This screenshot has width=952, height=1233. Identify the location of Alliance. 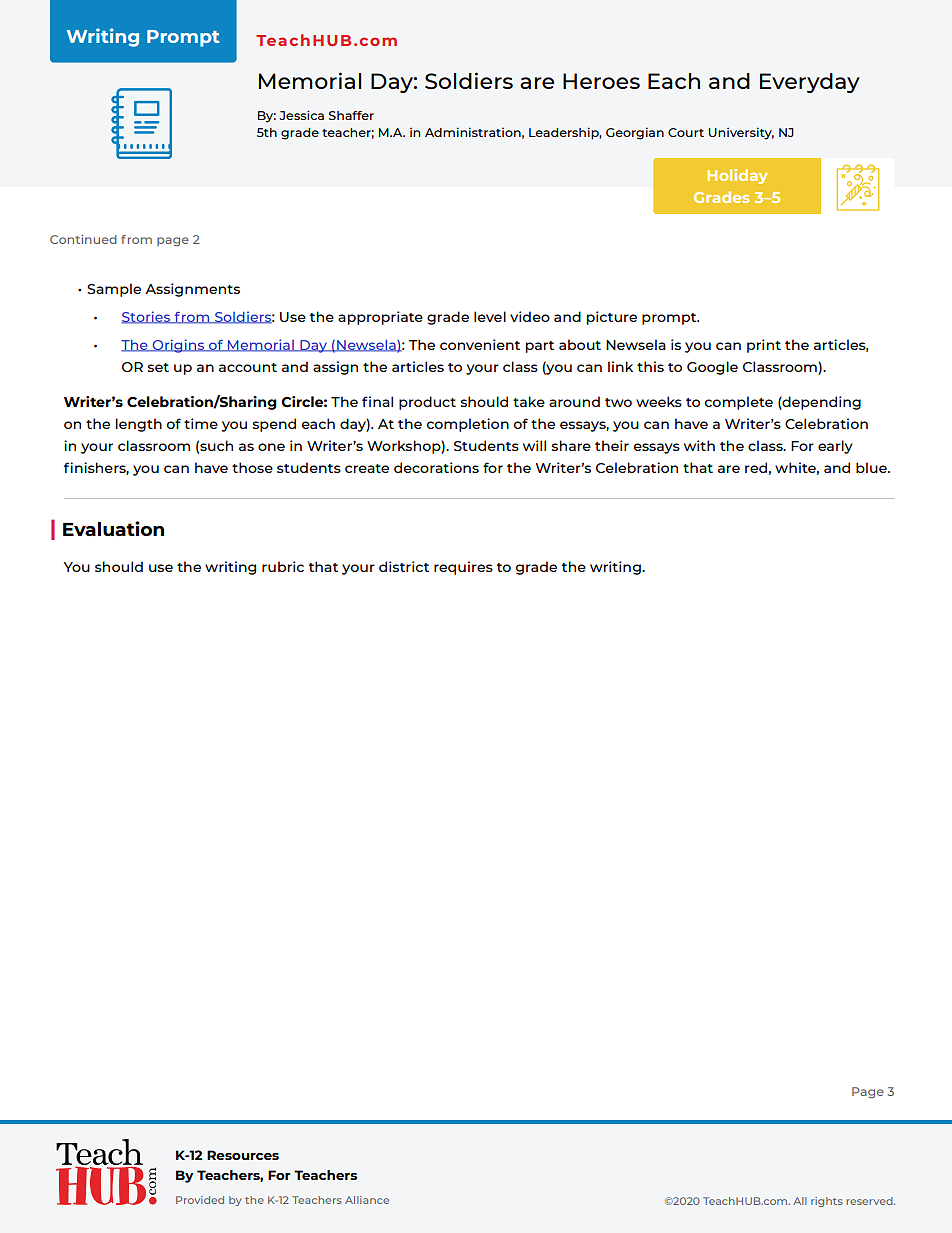
(367, 1200).
